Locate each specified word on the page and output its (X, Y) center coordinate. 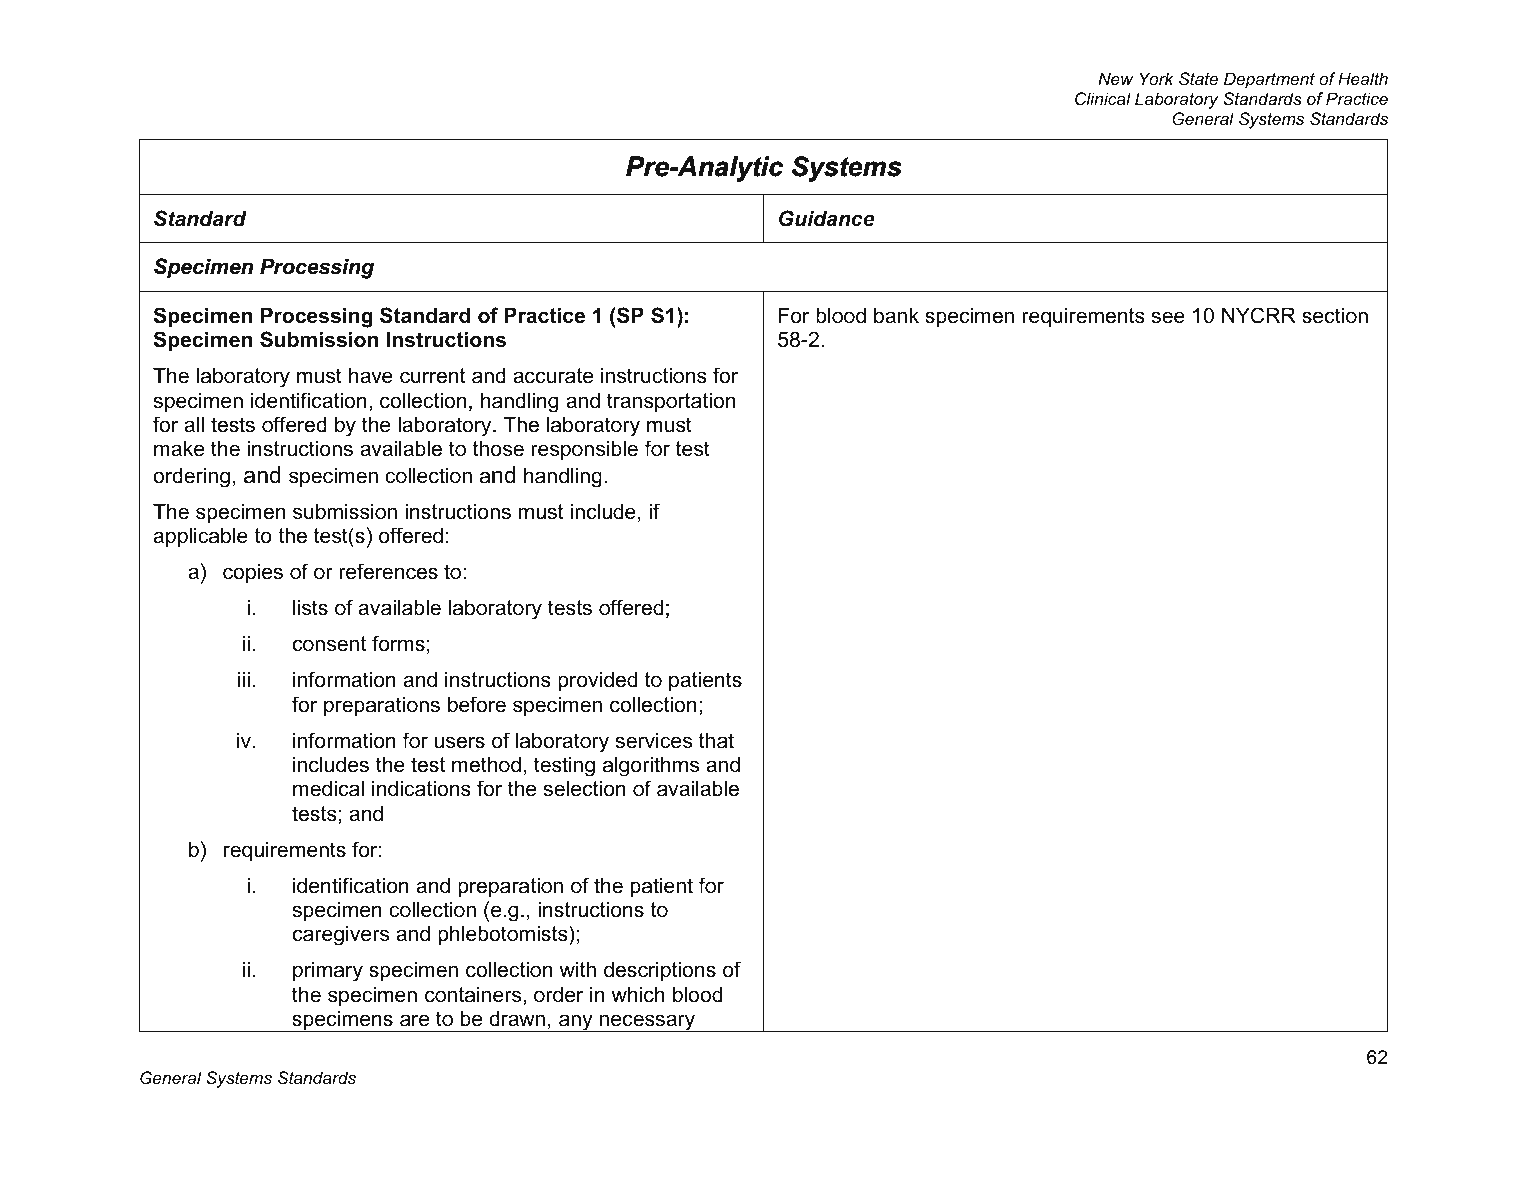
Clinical (1103, 98)
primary (328, 971)
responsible (584, 450)
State (1198, 78)
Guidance (827, 218)
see (1168, 317)
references (388, 571)
